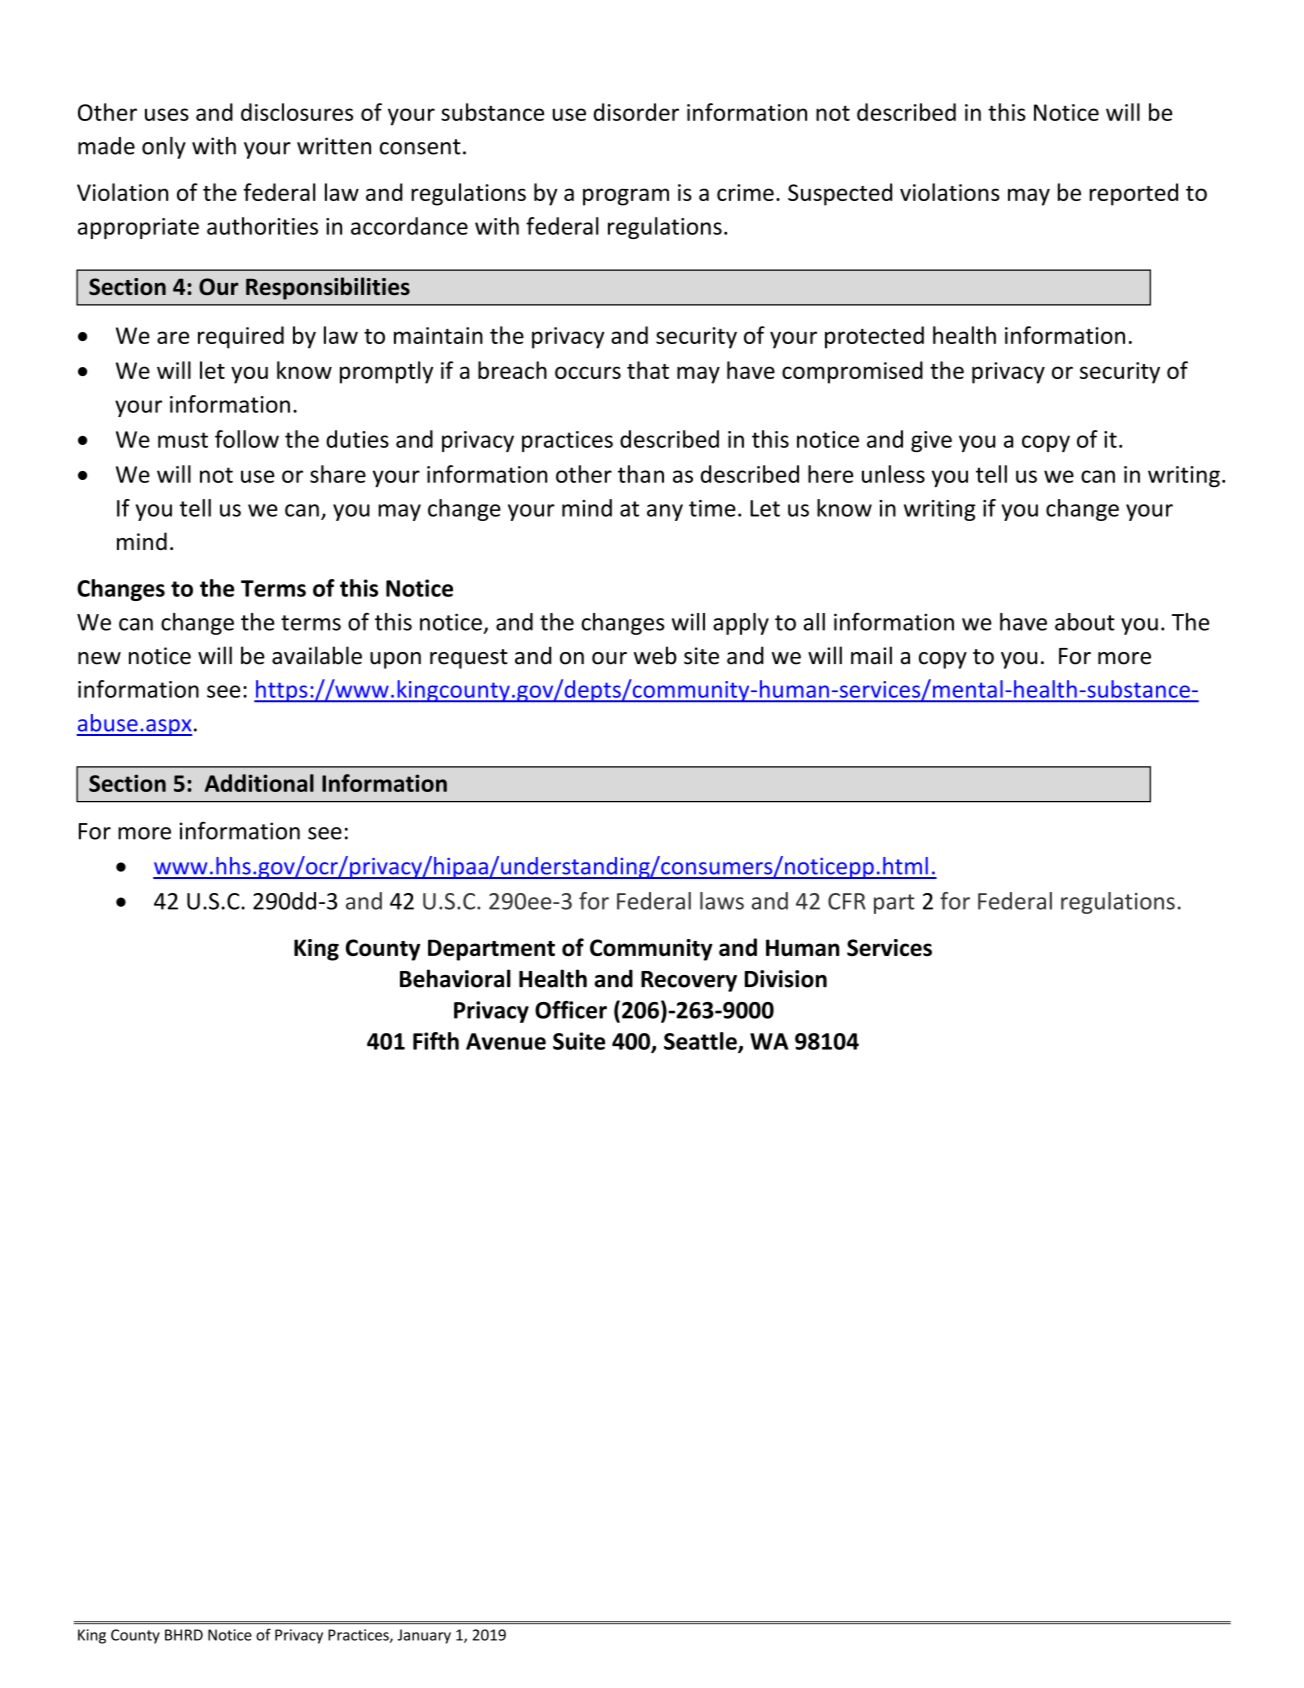 This screenshot has width=1304, height=1688. What do you see at coordinates (626, 197) in the screenshot?
I see `program` at bounding box center [626, 197].
